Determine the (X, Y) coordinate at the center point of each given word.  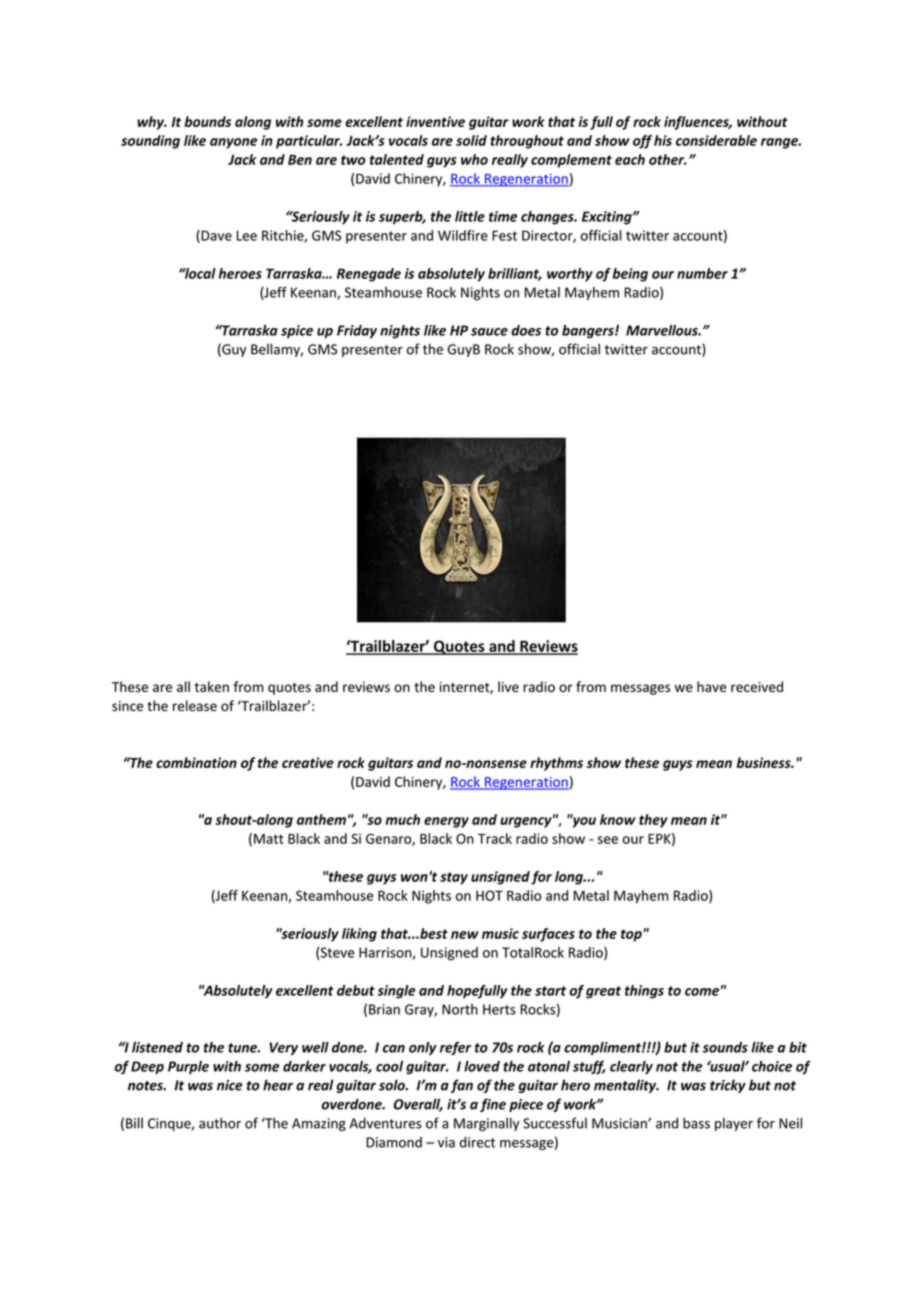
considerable (716, 140)
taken (211, 686)
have (712, 686)
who (474, 159)
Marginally (486, 1124)
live (508, 686)
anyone (233, 143)
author (220, 1123)
